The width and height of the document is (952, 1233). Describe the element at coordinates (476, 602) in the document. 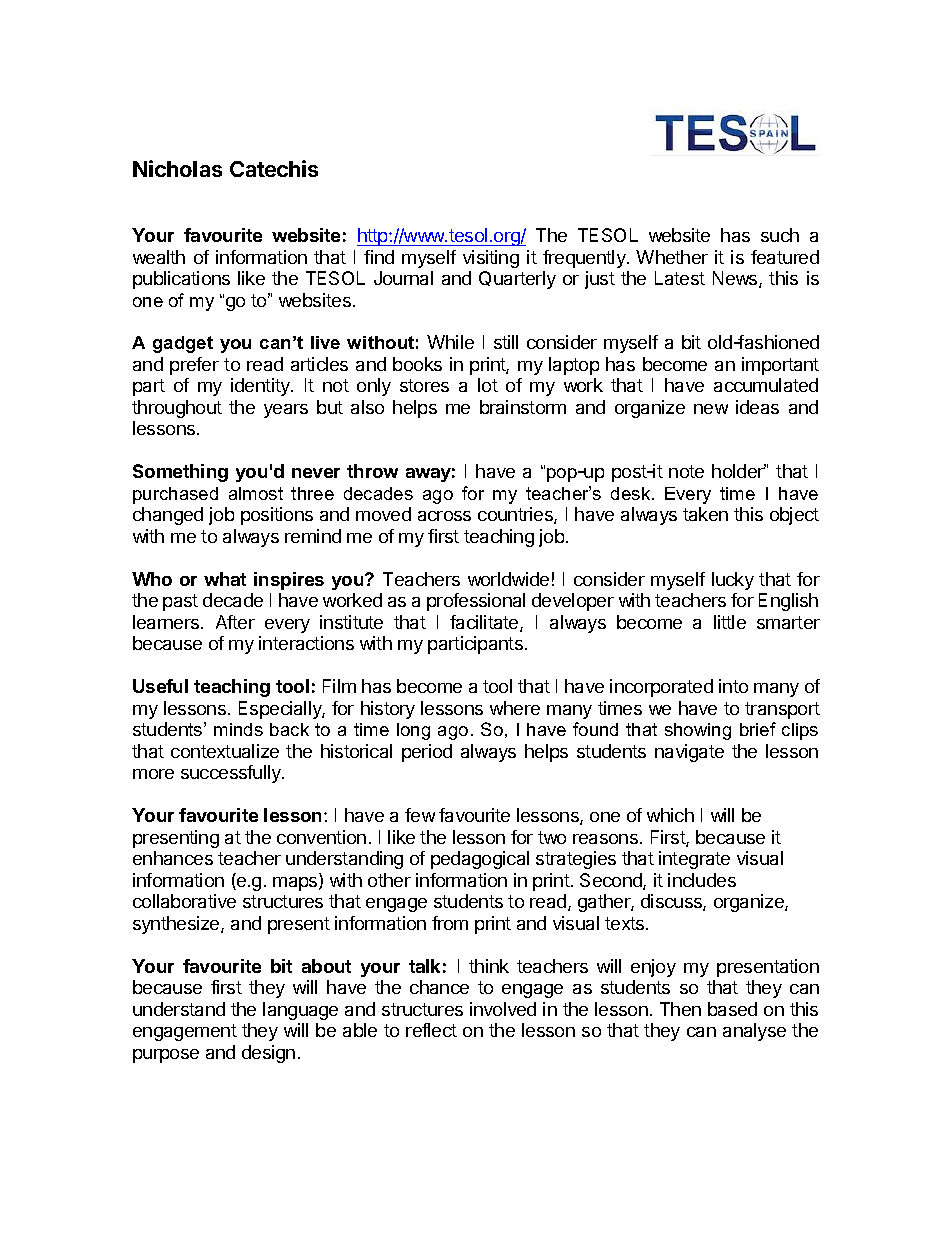

I see `professional` at that location.
